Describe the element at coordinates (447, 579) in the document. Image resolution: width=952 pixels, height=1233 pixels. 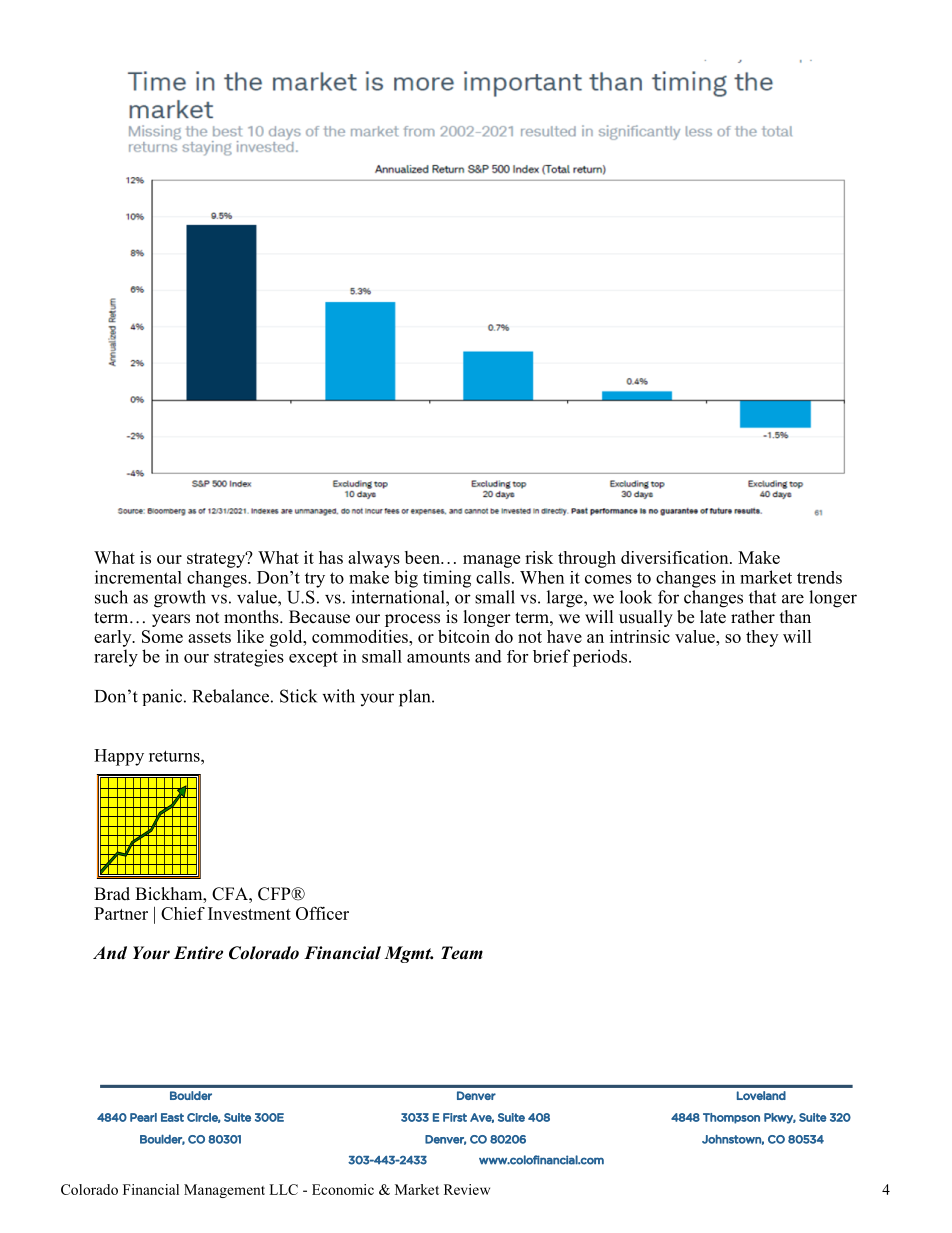
I see `timing` at that location.
